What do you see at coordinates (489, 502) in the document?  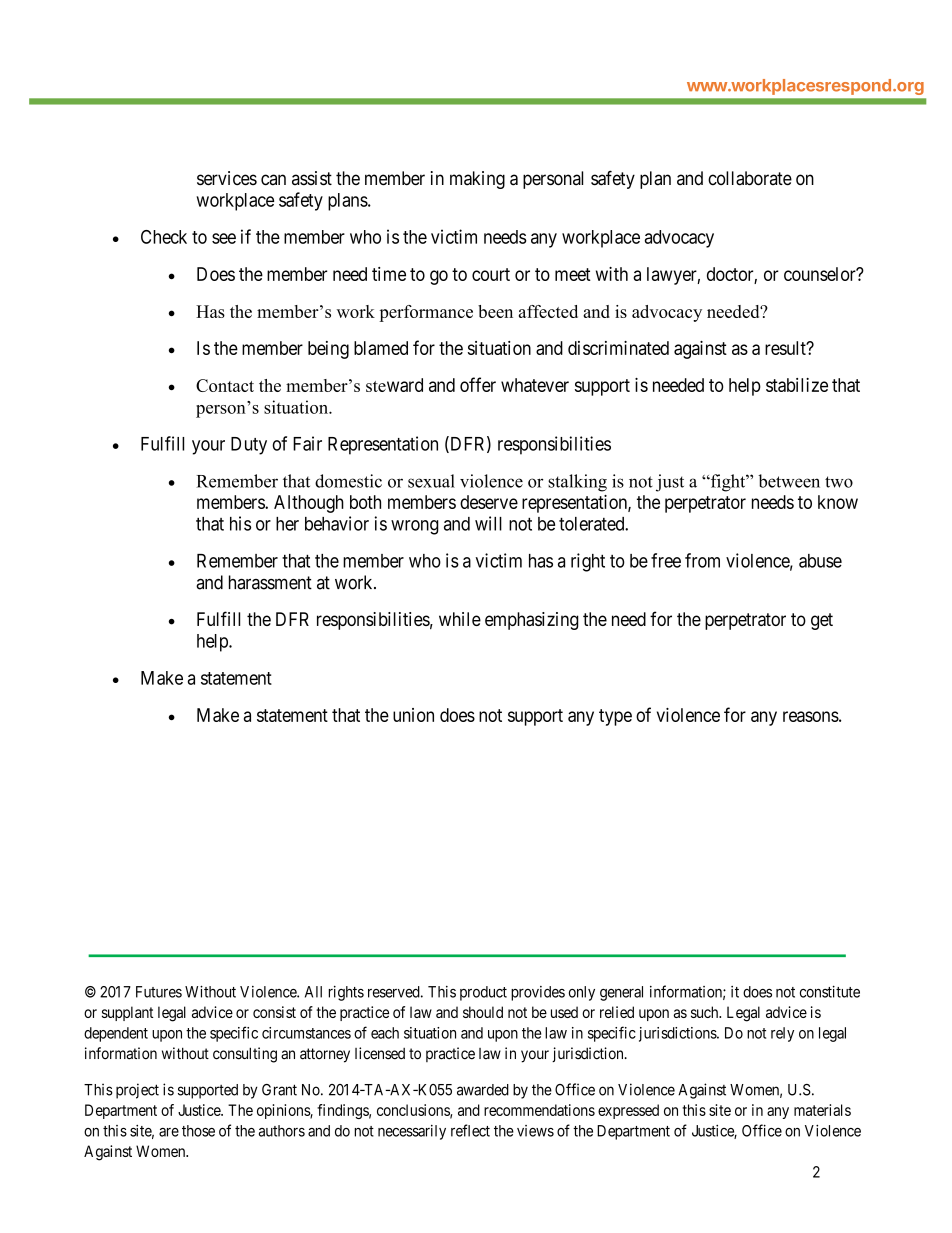 I see `deserve` at bounding box center [489, 502].
